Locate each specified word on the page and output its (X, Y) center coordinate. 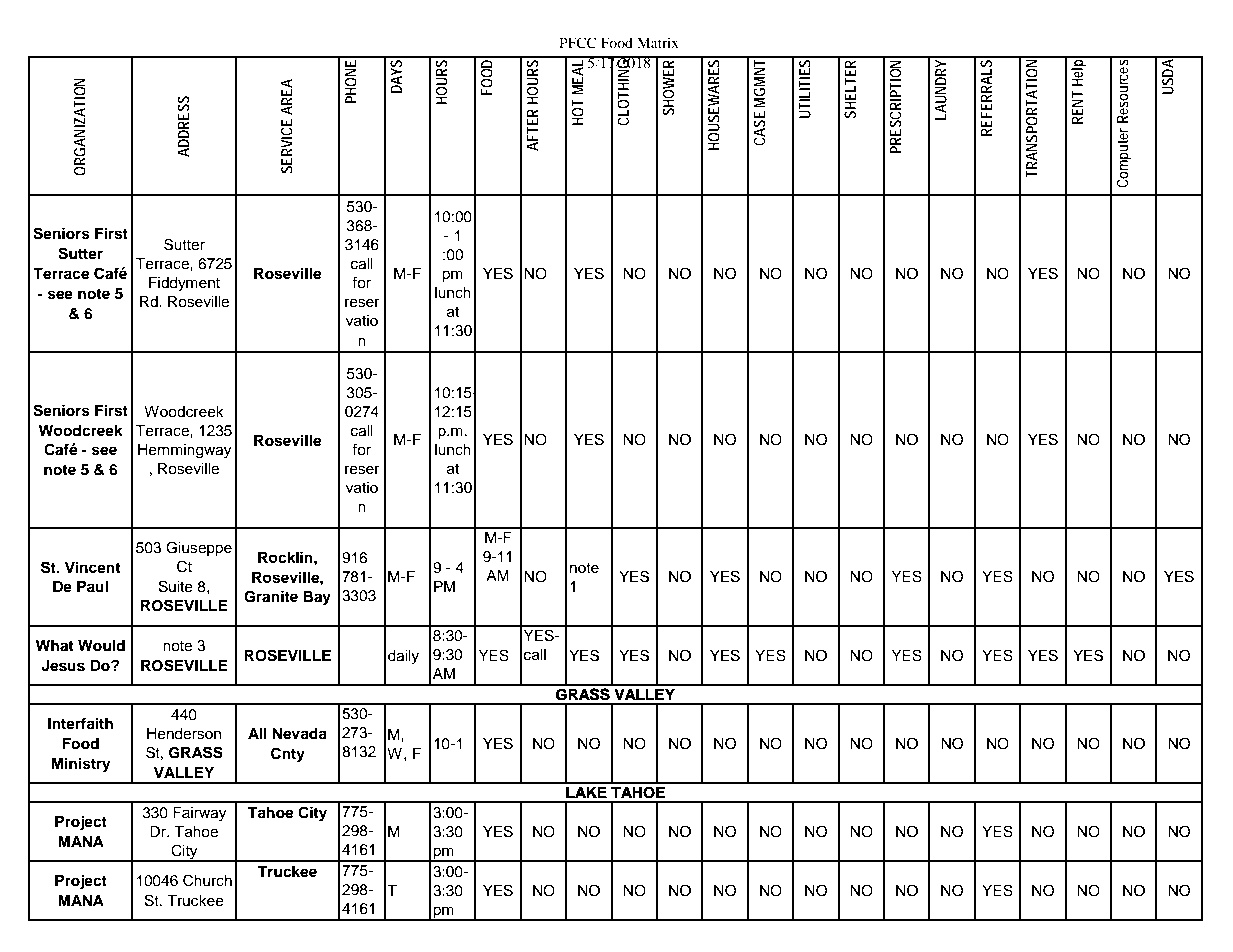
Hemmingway (184, 451)
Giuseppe (199, 549)
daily (403, 657)
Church (207, 880)
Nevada (299, 734)
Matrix (658, 42)
